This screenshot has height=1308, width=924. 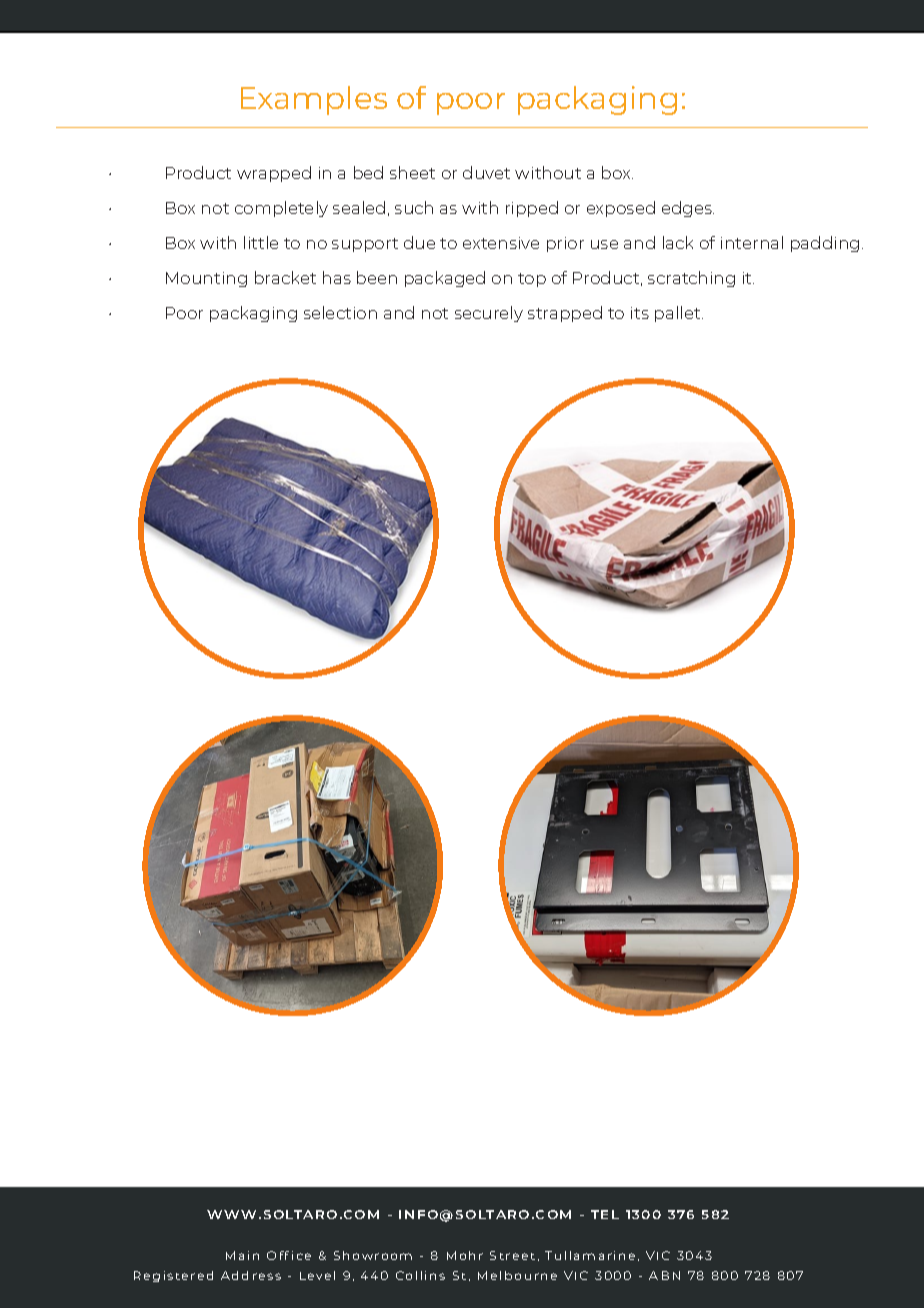 What do you see at coordinates (489, 314) in the screenshot?
I see `securely` at bounding box center [489, 314].
